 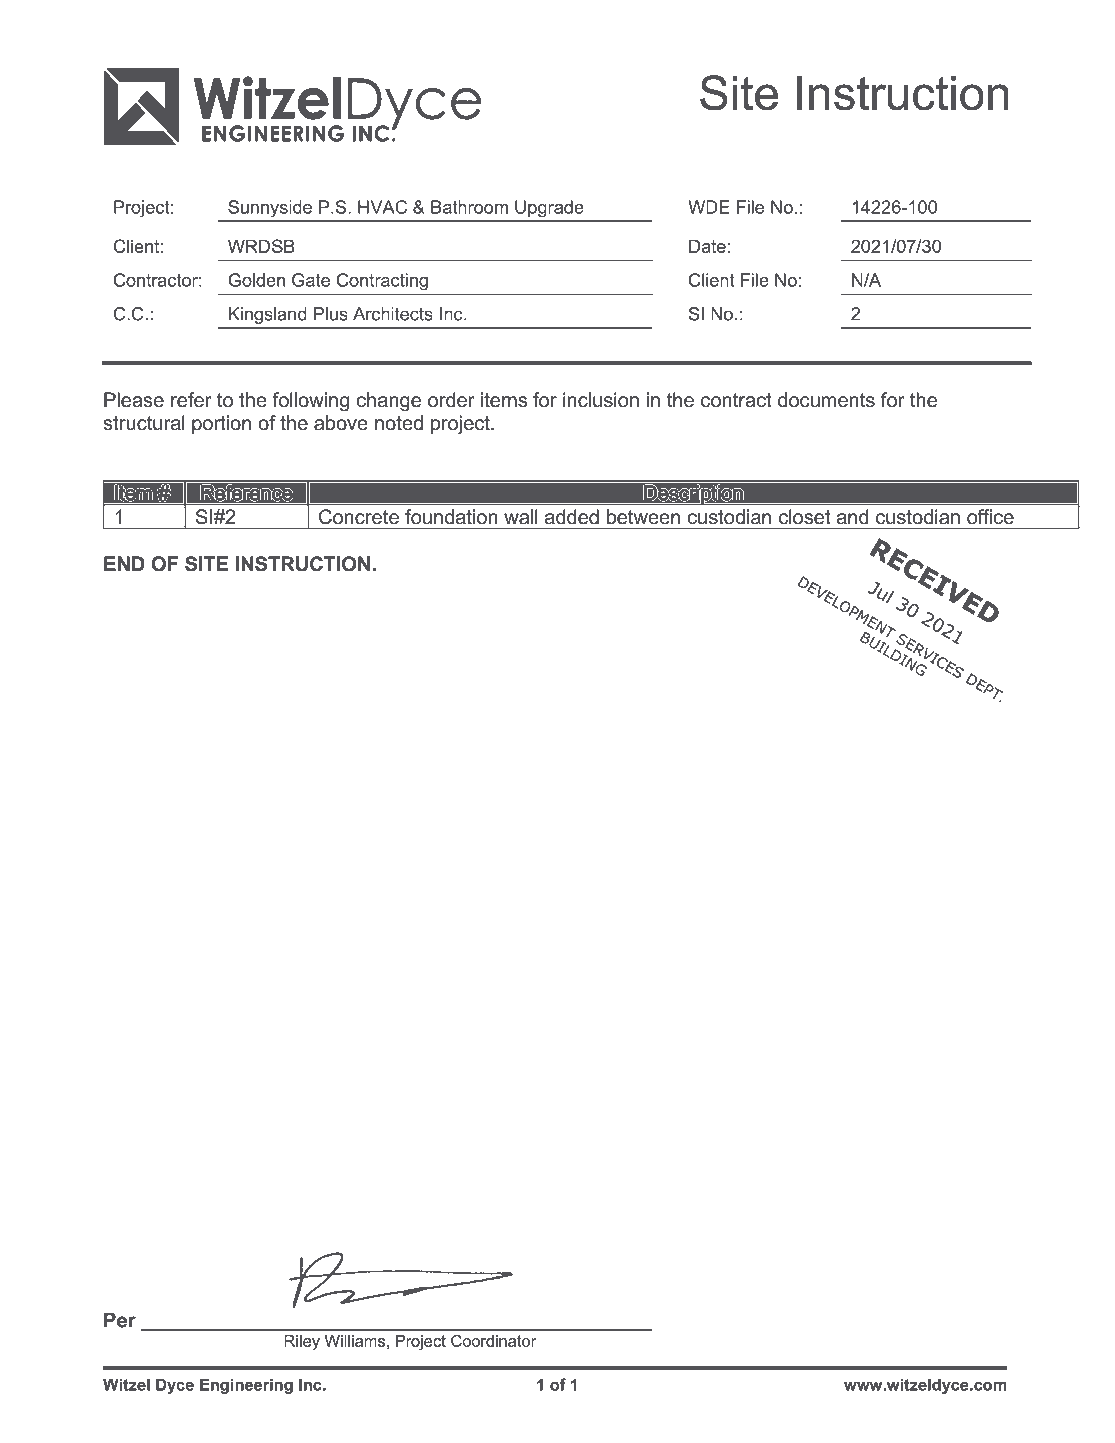 What do you see at coordinates (246, 1386) in the document?
I see `Engineering` at bounding box center [246, 1386].
